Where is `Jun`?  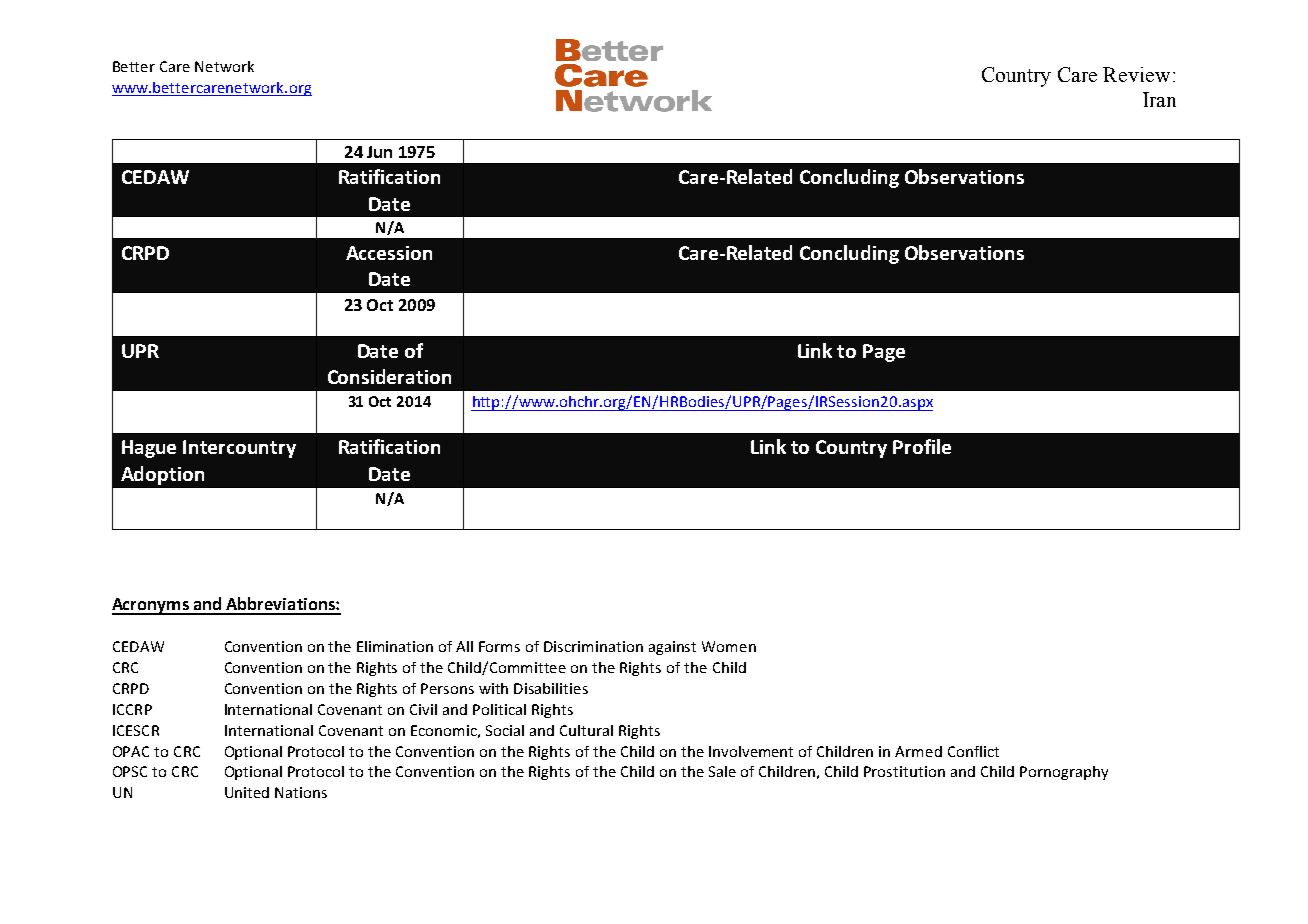
Jun is located at coordinates (379, 152).
